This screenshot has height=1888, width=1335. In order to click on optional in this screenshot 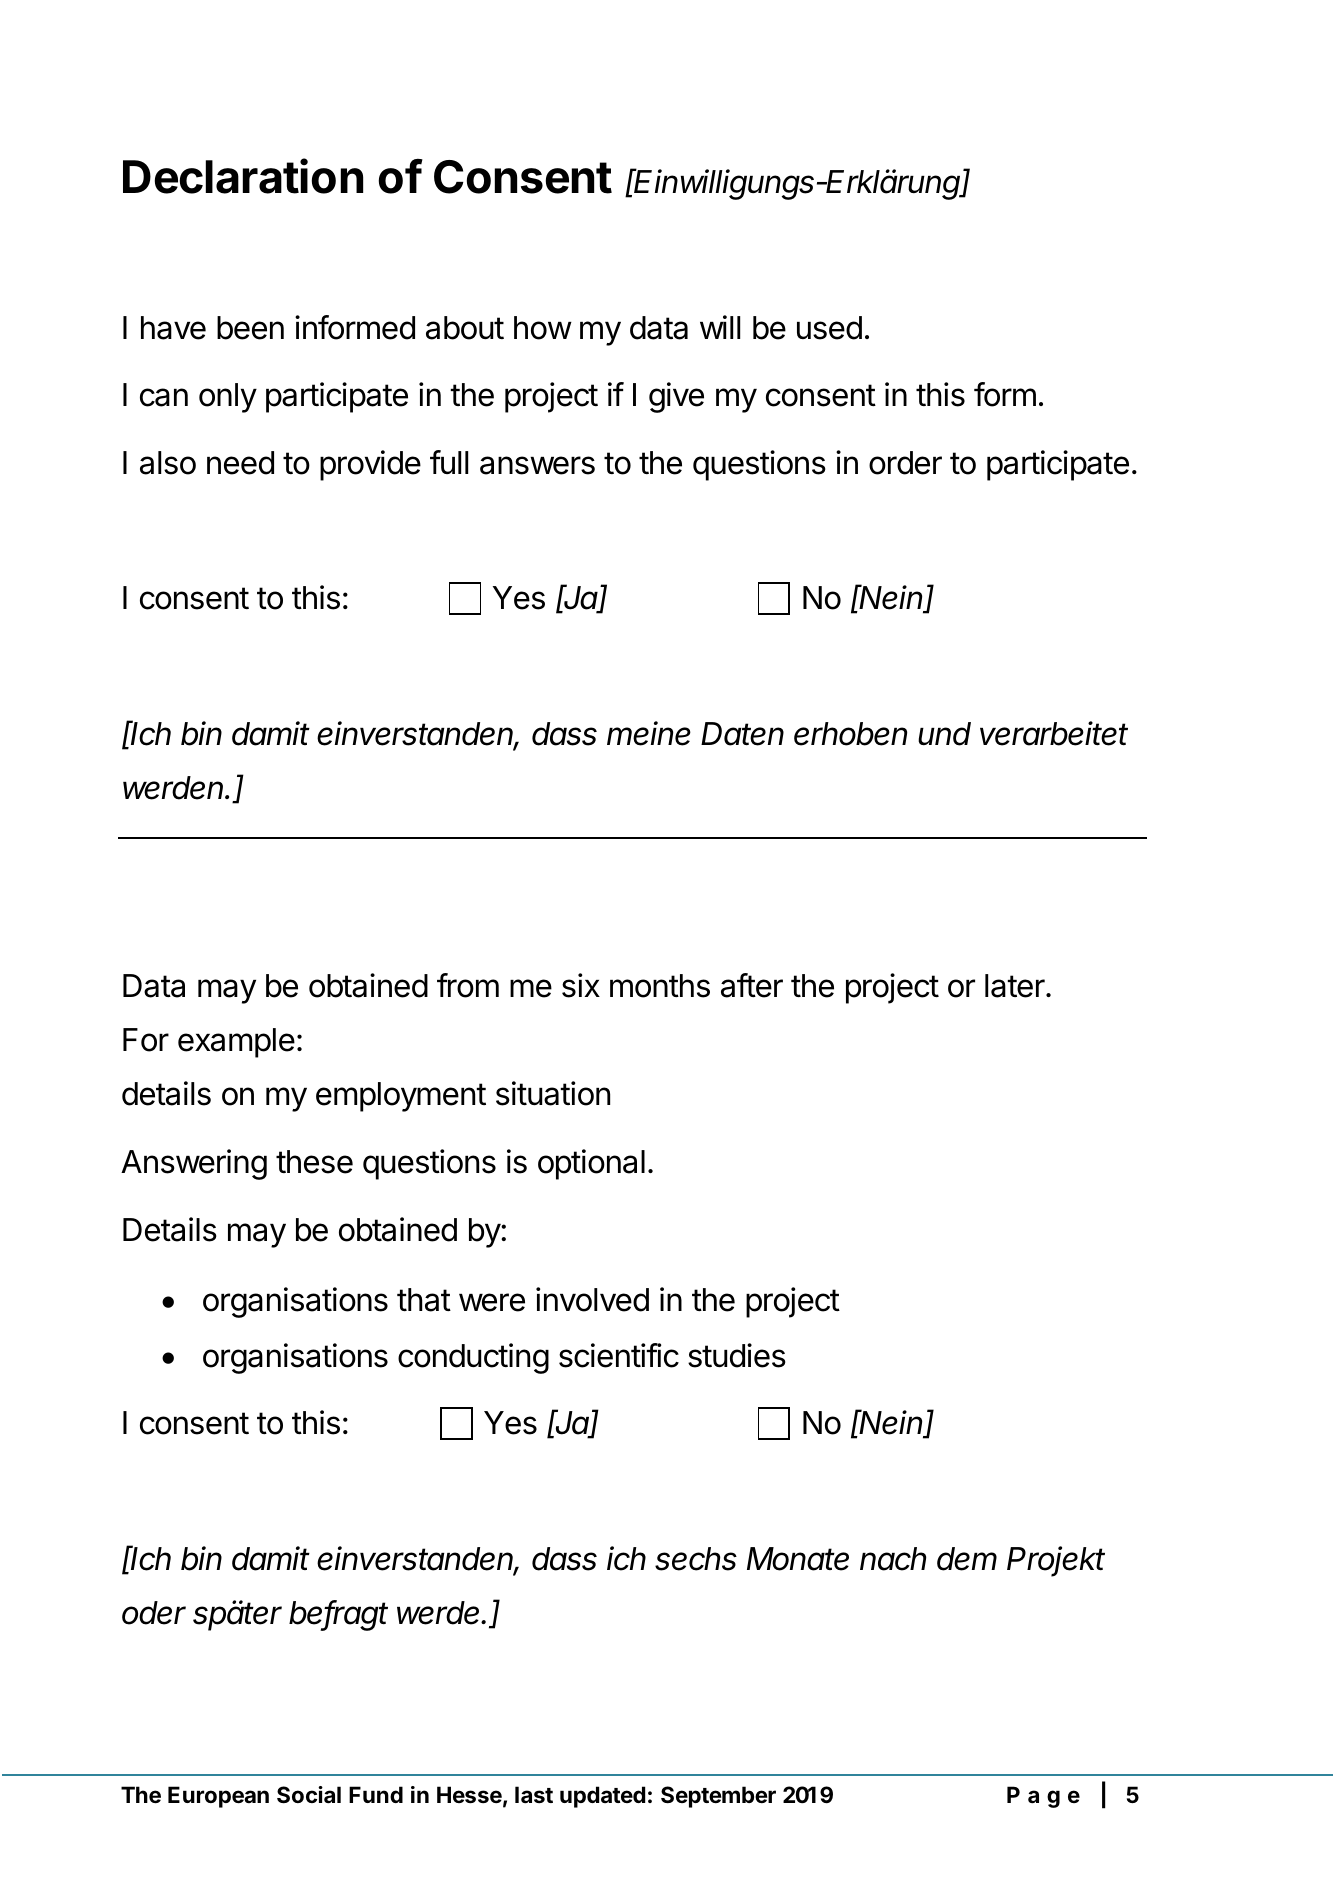, I will do `click(591, 1164)`.
